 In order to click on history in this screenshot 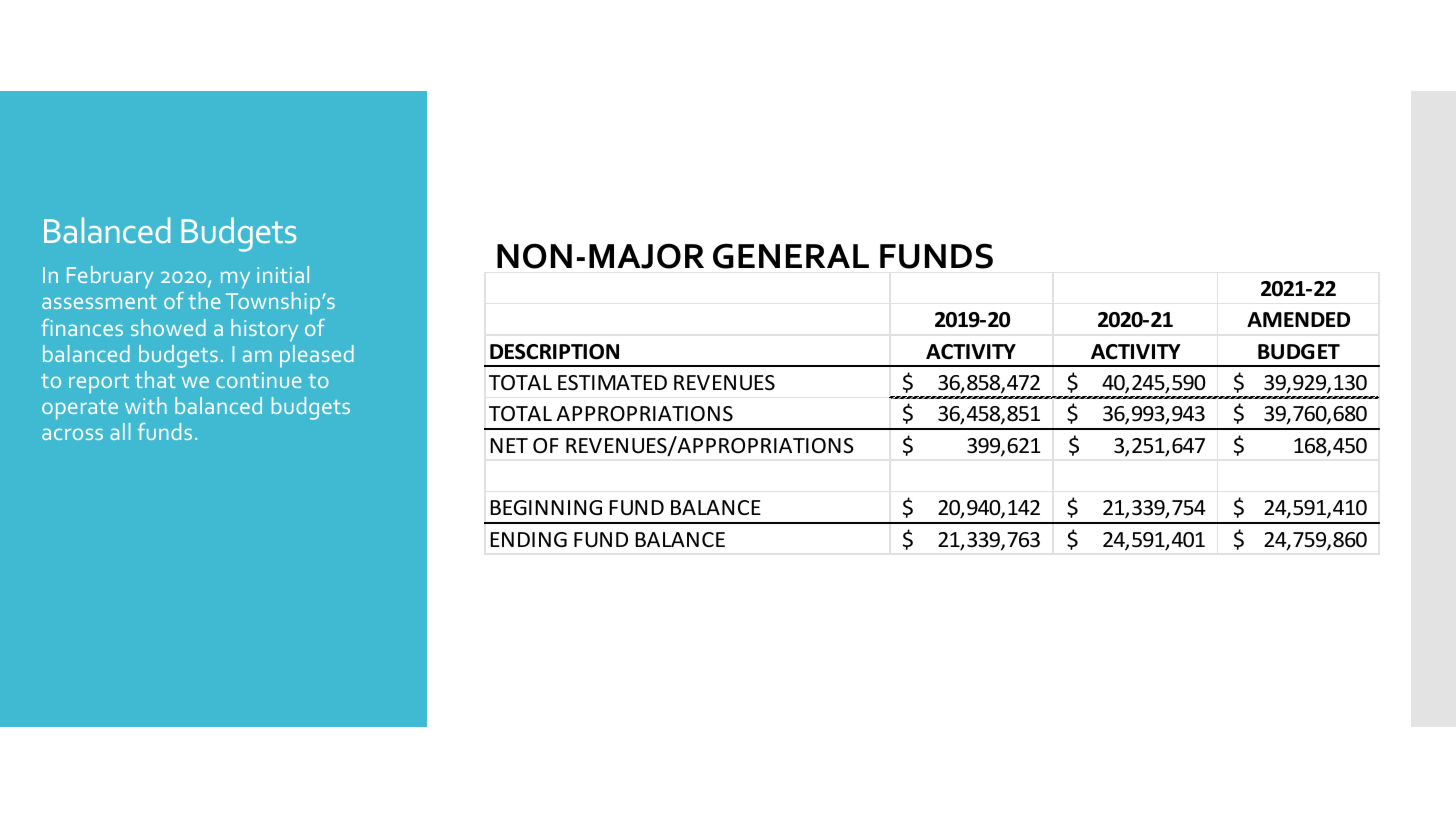, I will do `click(264, 330)`.
